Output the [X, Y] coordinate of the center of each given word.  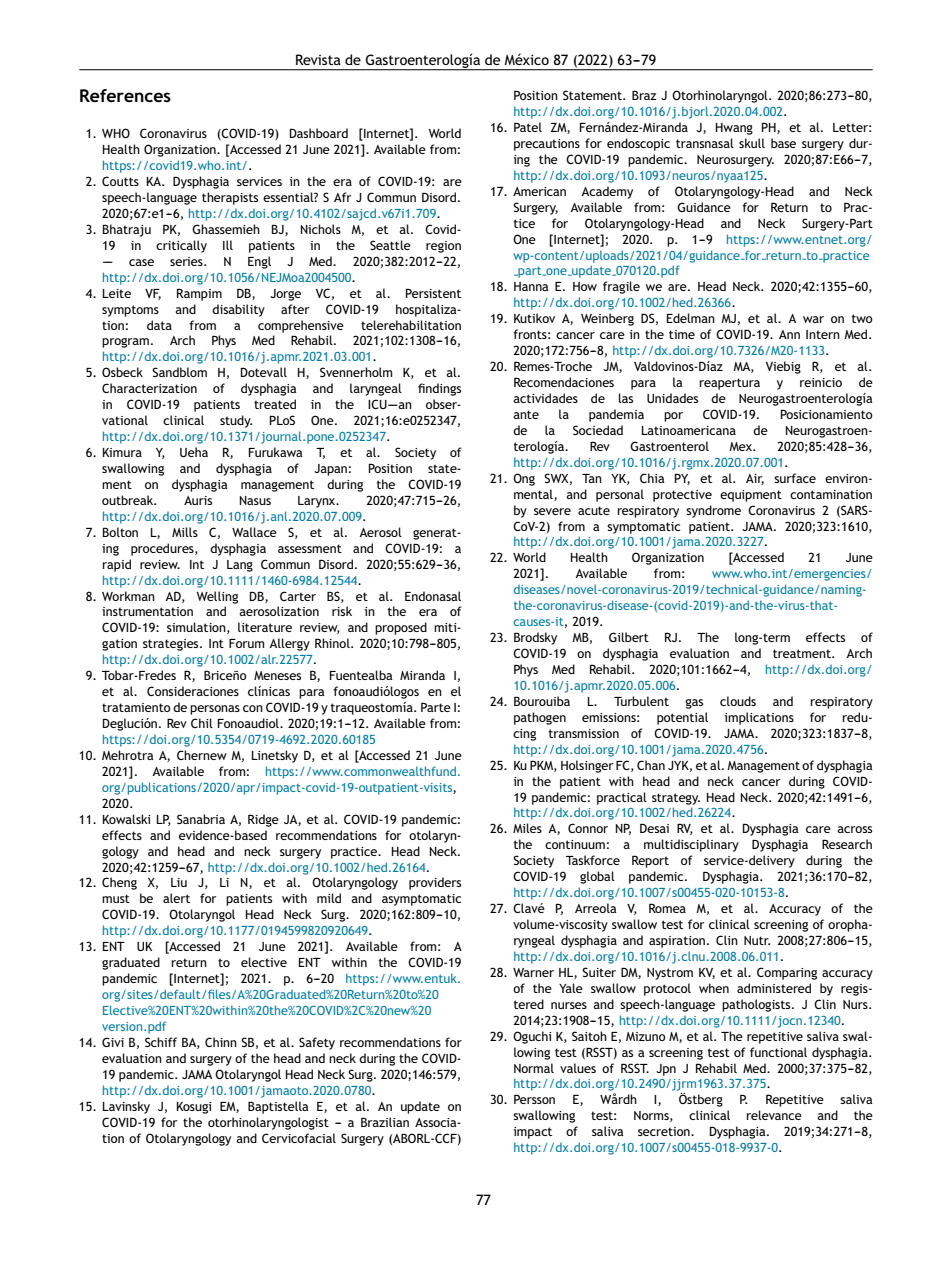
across [854, 829]
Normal [534, 1068]
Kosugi [194, 1108]
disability [238, 310]
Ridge [263, 820]
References [125, 95]
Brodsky [535, 638]
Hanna [531, 286]
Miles [527, 828]
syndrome [713, 511]
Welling [217, 597]
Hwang [734, 129]
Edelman [691, 318]
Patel [528, 127]
